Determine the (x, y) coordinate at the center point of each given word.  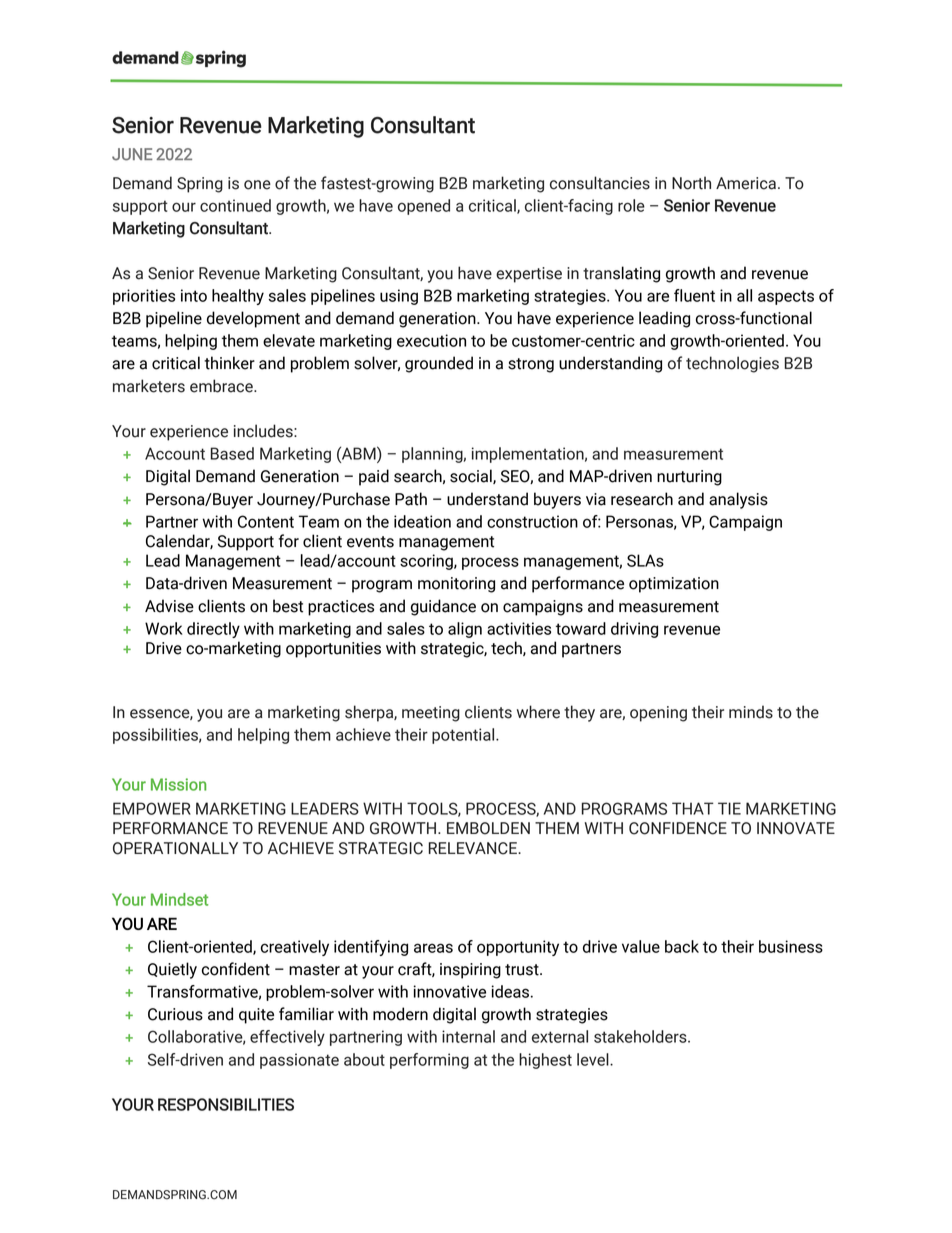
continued (235, 205)
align (465, 630)
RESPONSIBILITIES (226, 1104)
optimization (674, 585)
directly (213, 630)
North (691, 183)
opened (424, 207)
